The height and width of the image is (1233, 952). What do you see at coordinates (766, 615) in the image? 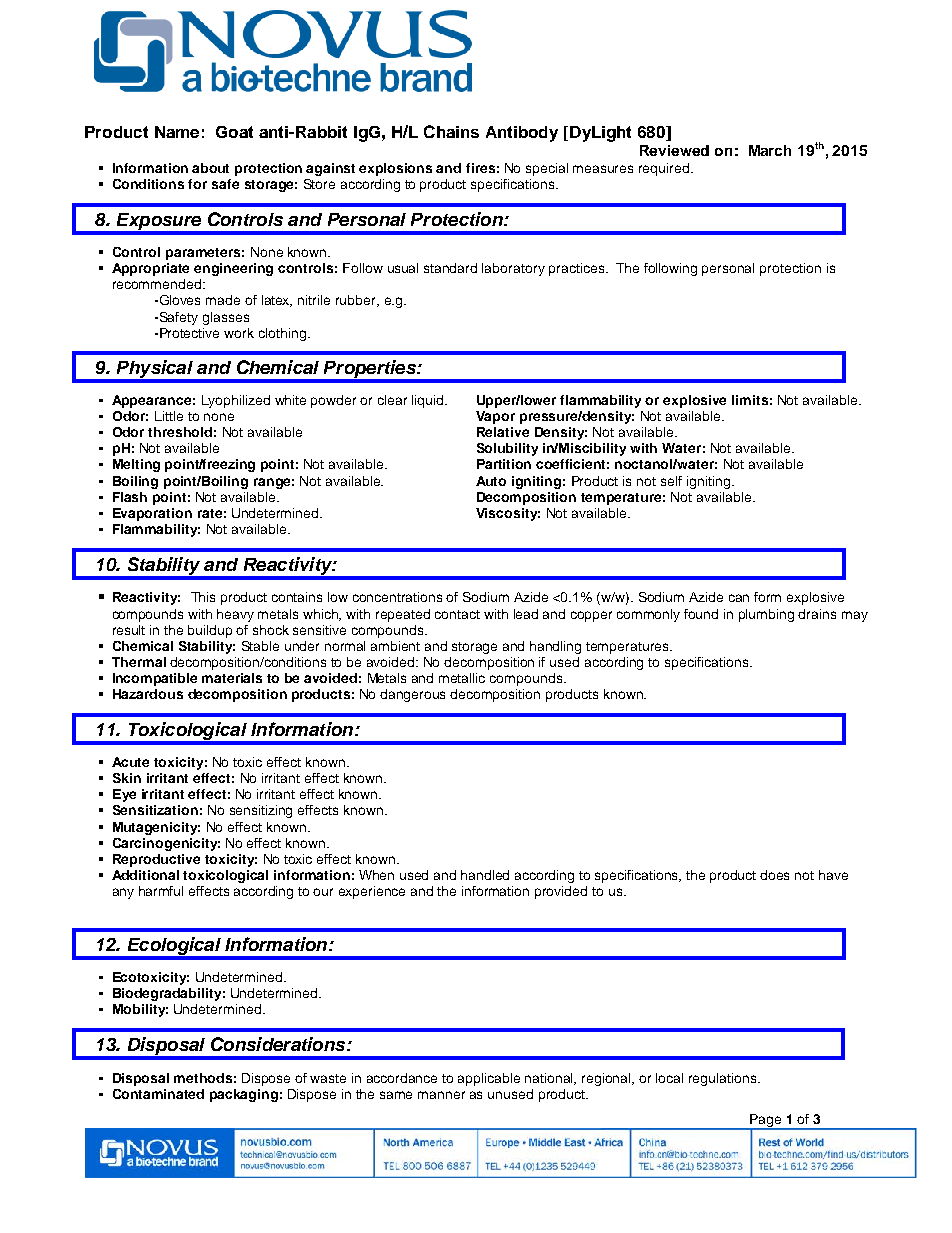
I see `plumbing` at bounding box center [766, 615].
